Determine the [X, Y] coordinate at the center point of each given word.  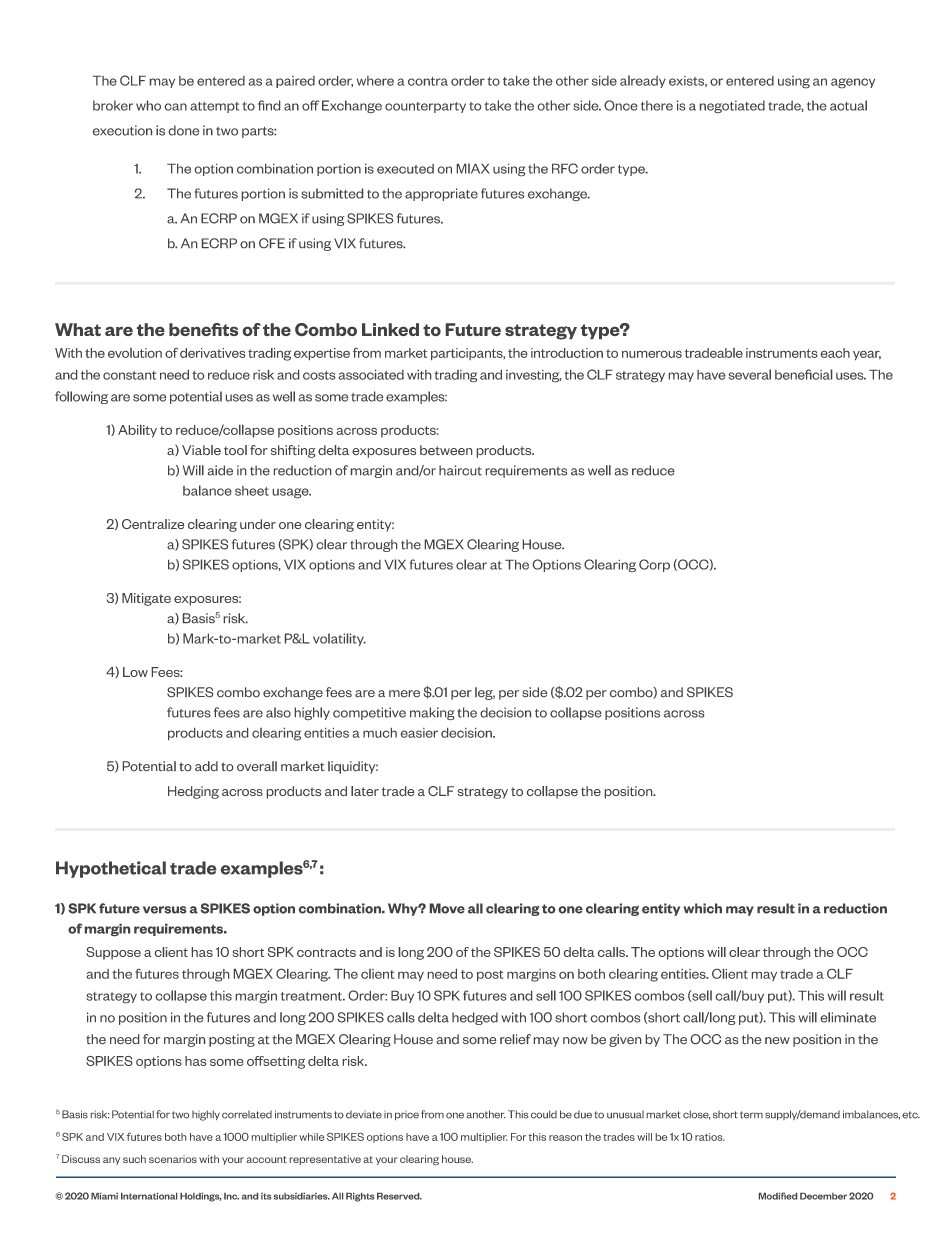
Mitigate [146, 599]
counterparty [425, 107]
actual [848, 105]
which [702, 908]
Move [447, 908]
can [176, 107]
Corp [654, 565]
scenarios [173, 1159]
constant [129, 375]
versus [164, 910]
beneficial [803, 374]
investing [533, 376]
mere [404, 693]
